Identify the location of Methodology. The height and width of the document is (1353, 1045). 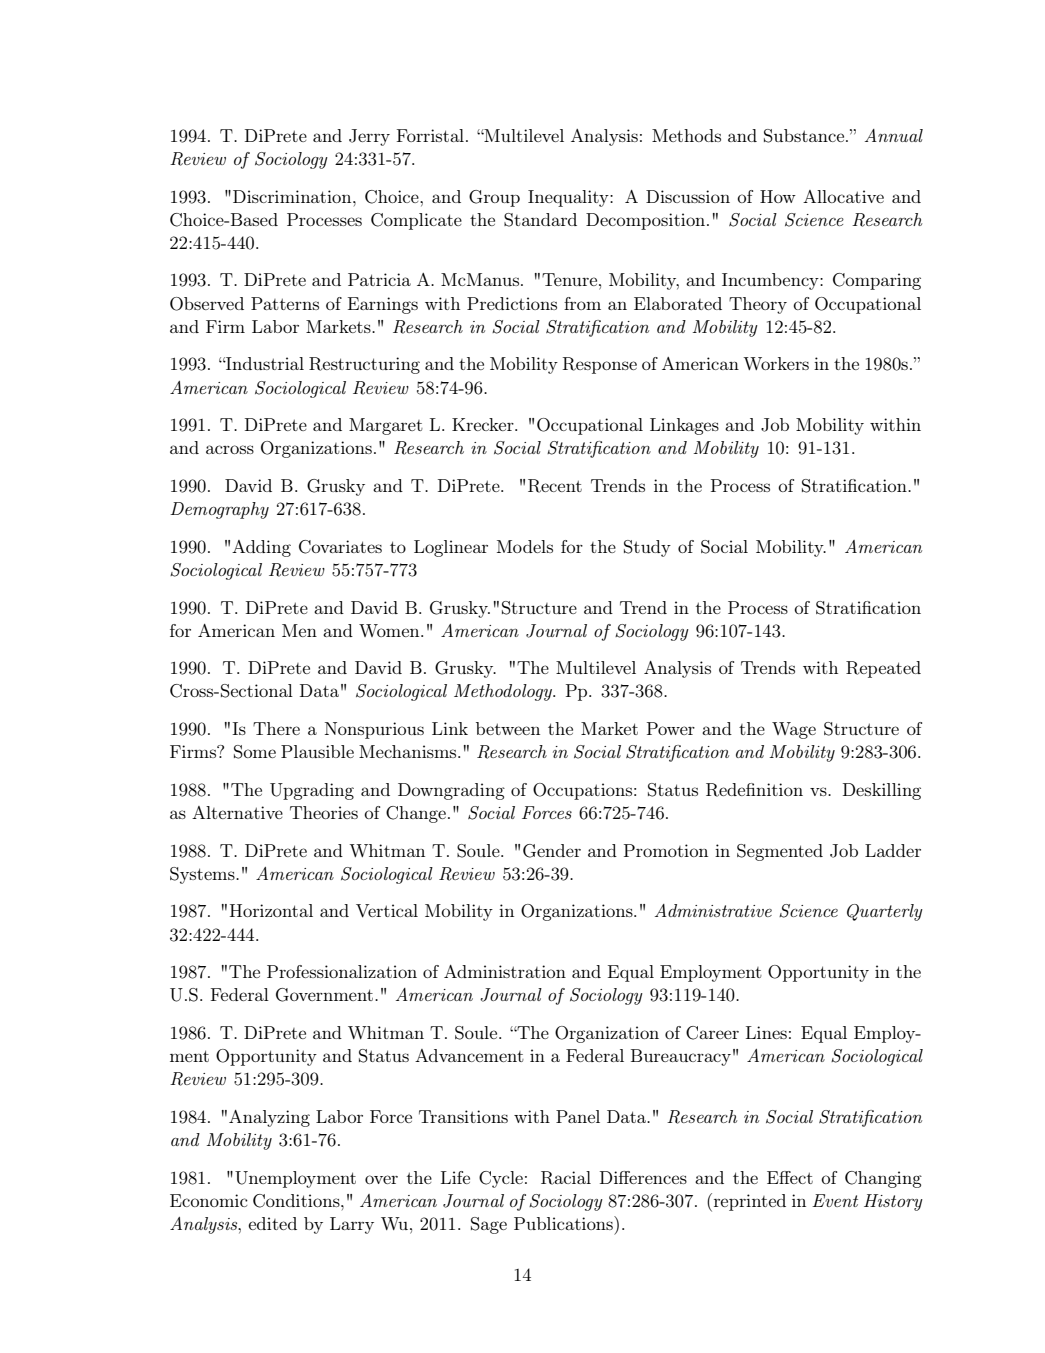
(504, 692).
